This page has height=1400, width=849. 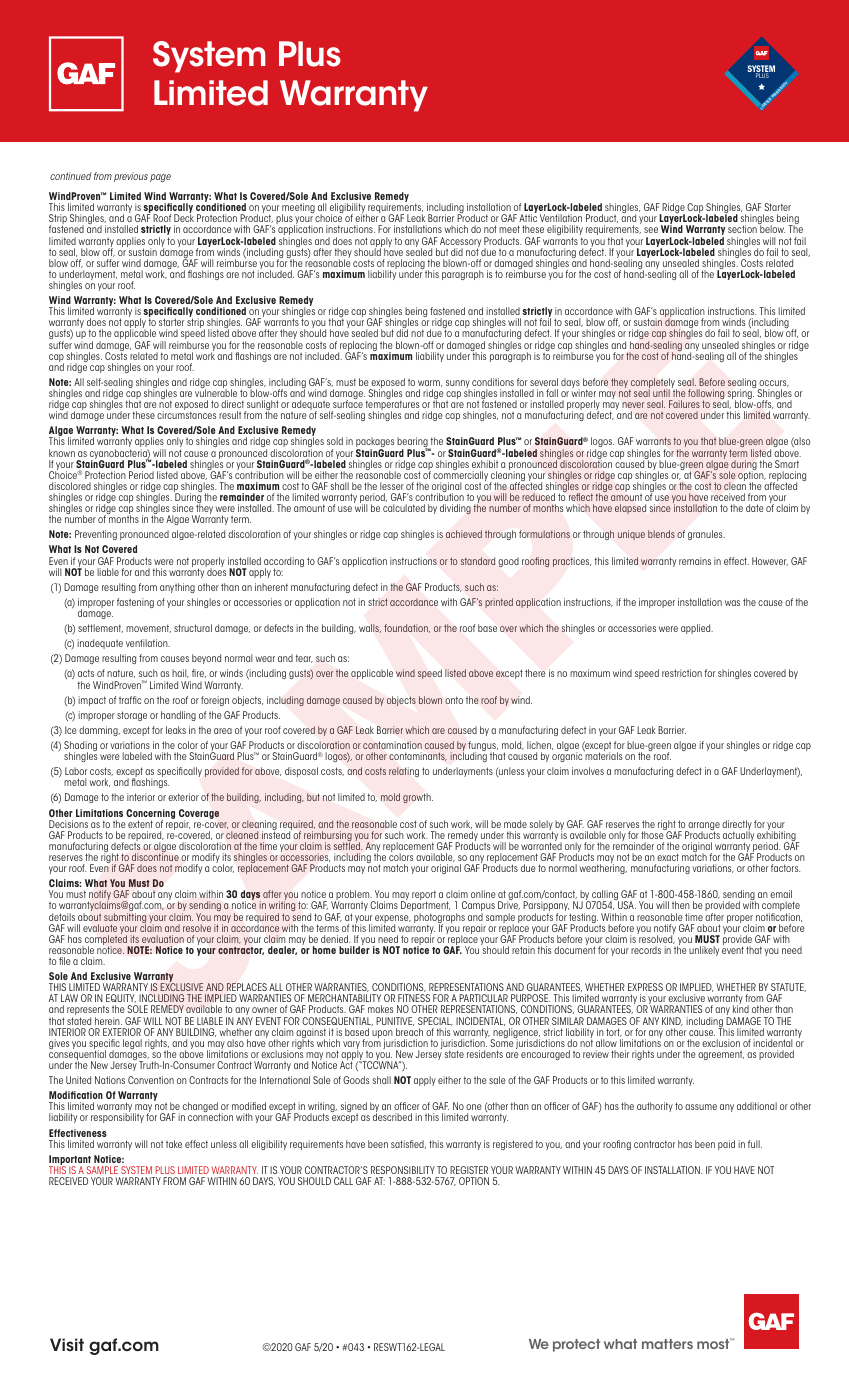 What do you see at coordinates (67, 1345) in the page?
I see `Visit` at bounding box center [67, 1345].
